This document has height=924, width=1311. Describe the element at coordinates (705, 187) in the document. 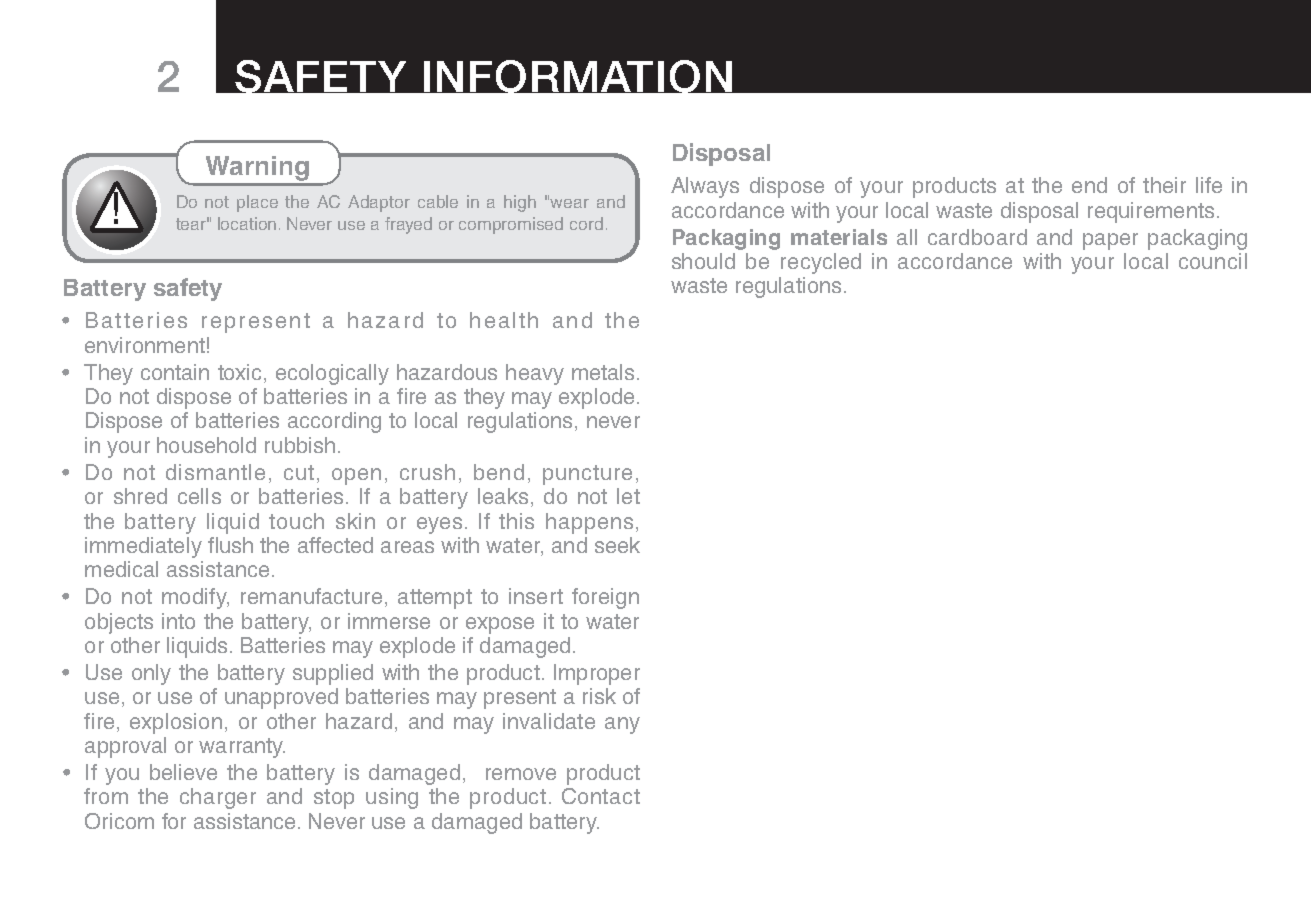

I see `Always` at that location.
